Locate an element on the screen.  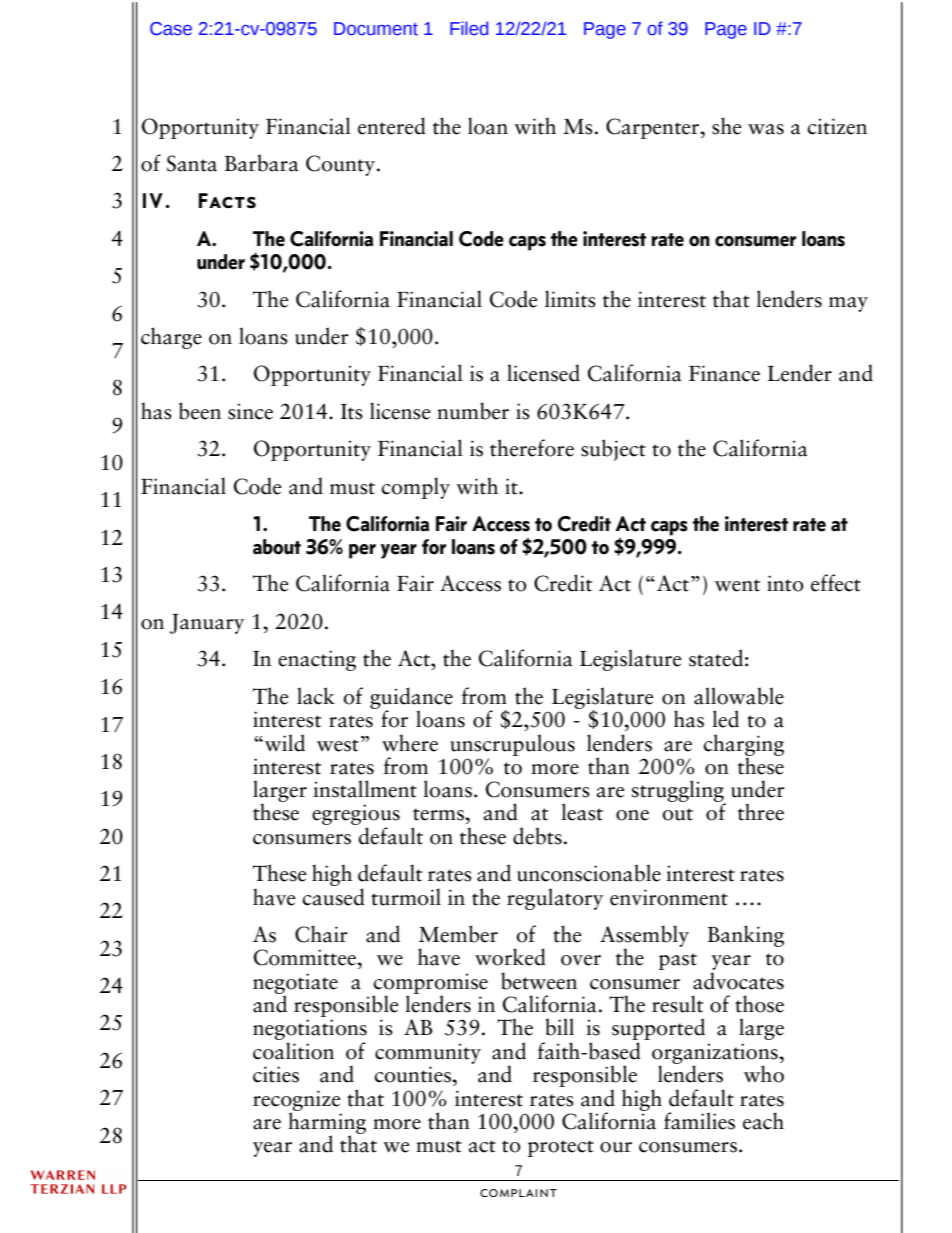
Case is located at coordinates (171, 29).
